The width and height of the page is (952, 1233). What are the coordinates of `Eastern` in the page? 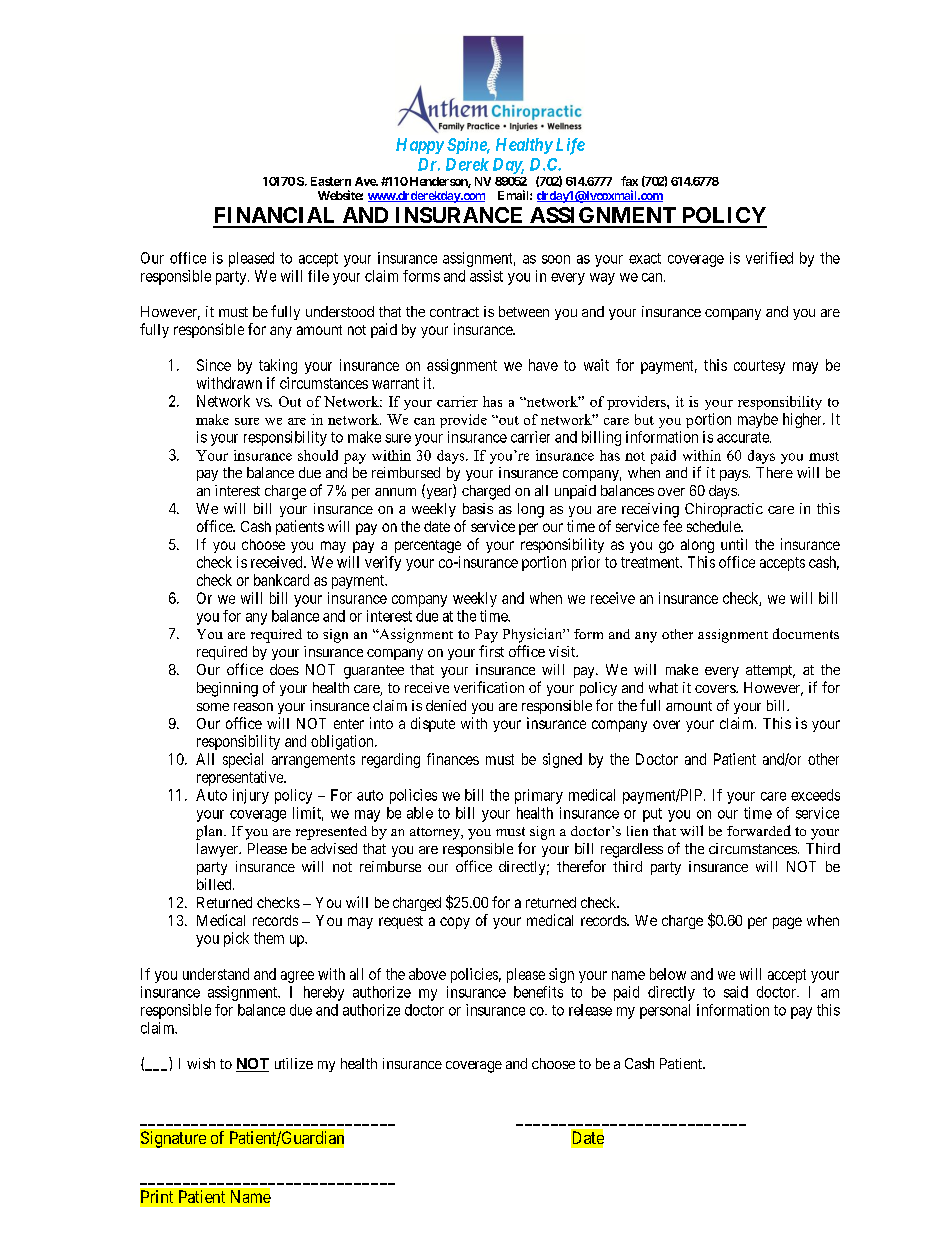 It's located at (331, 181).
